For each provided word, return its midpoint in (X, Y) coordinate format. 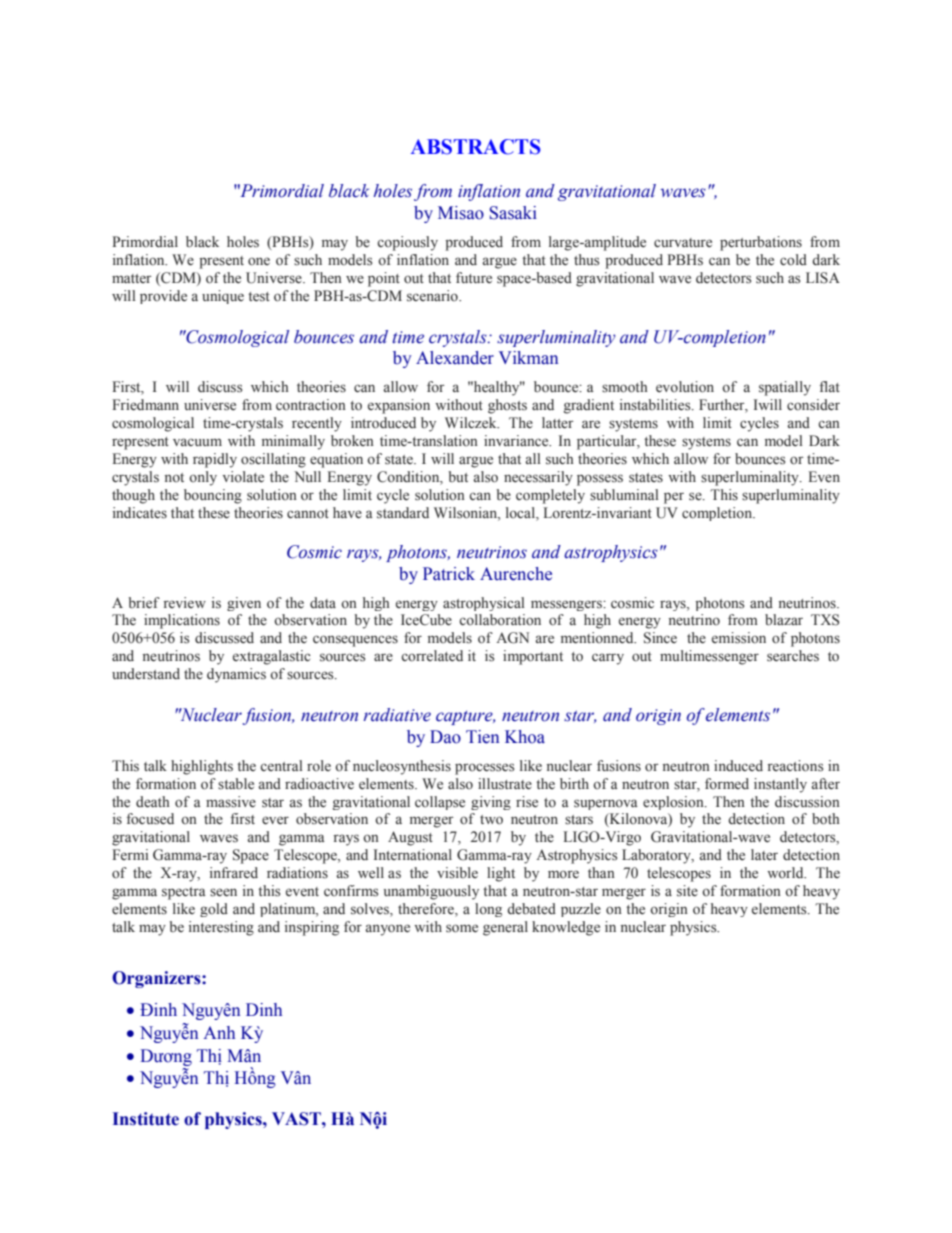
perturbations (761, 243)
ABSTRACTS (476, 147)
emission (739, 638)
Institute (146, 1119)
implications (182, 621)
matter (132, 278)
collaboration (500, 620)
